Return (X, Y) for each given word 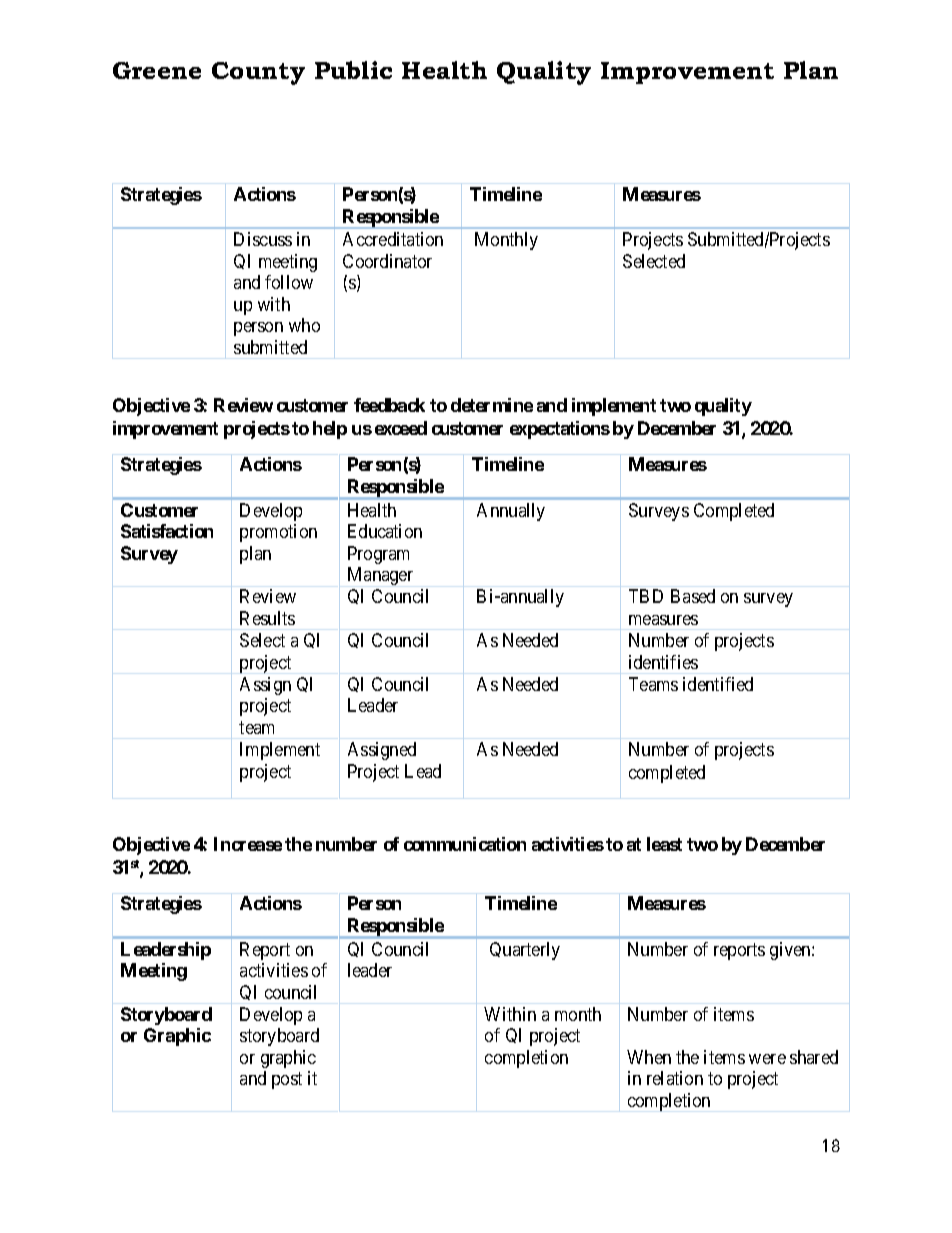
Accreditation (393, 239)
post (287, 1080)
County (258, 73)
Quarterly (525, 951)
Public (353, 70)
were (767, 1059)
